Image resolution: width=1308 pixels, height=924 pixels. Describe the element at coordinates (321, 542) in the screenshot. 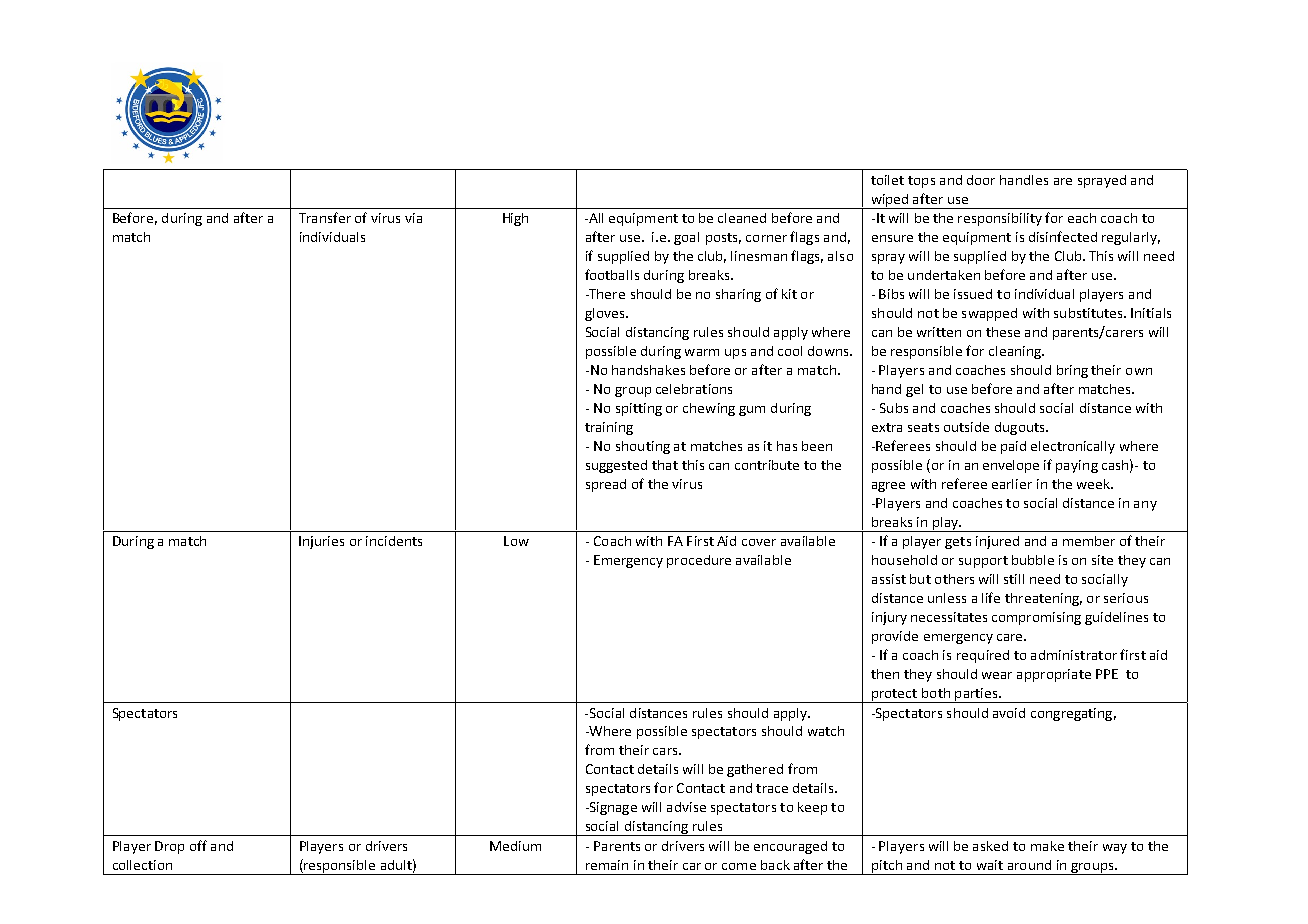

I see `Injuries` at that location.
